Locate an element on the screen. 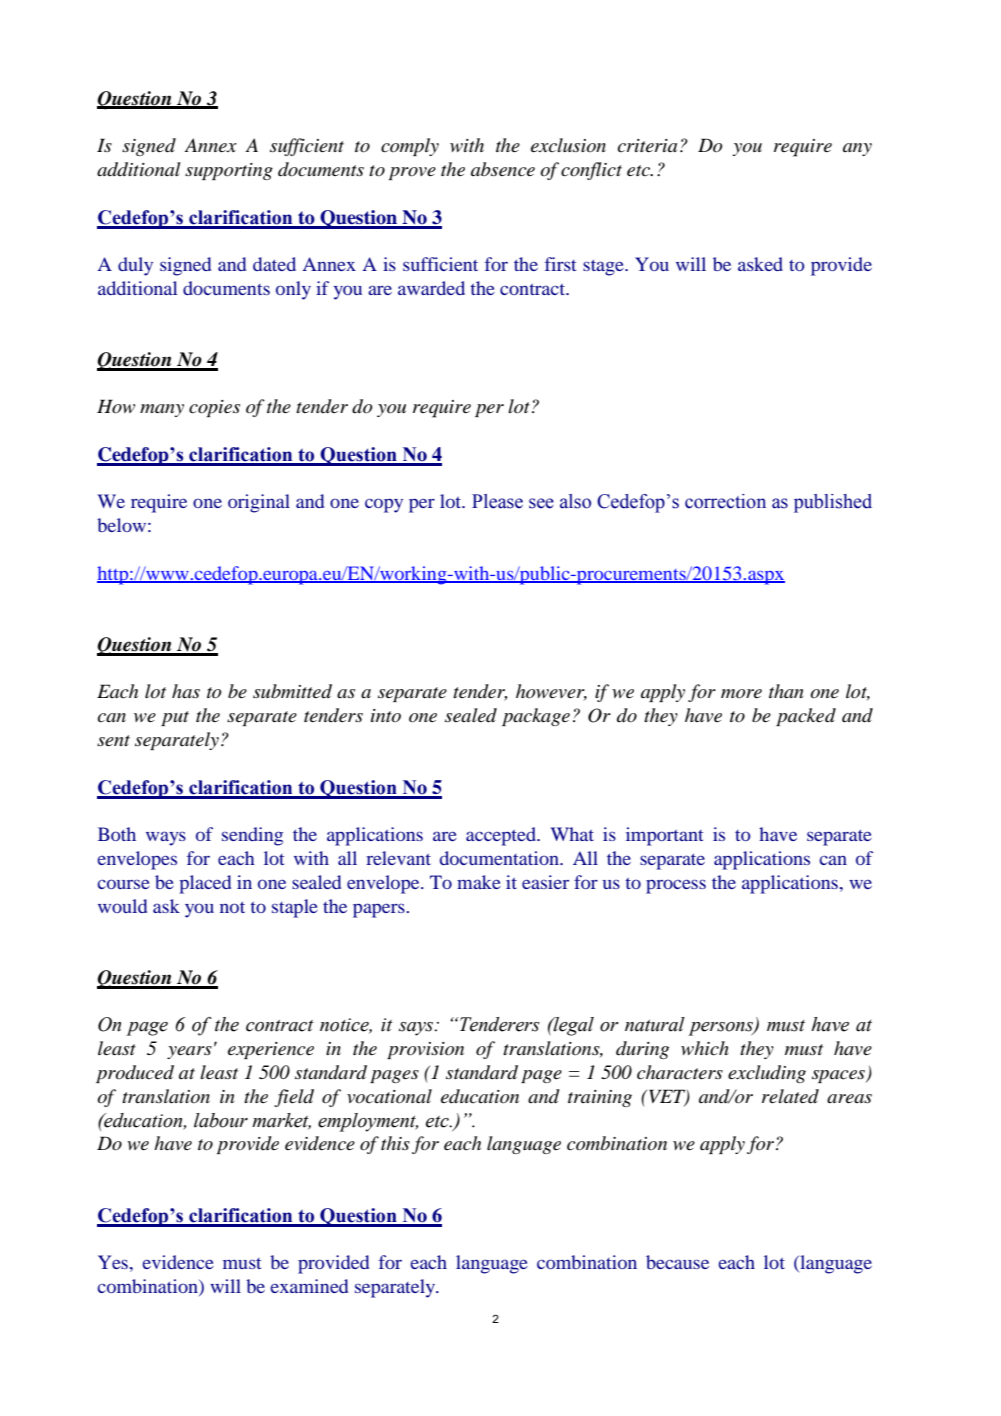 The width and height of the screenshot is (1001, 1416). Yes is located at coordinates (113, 1262).
